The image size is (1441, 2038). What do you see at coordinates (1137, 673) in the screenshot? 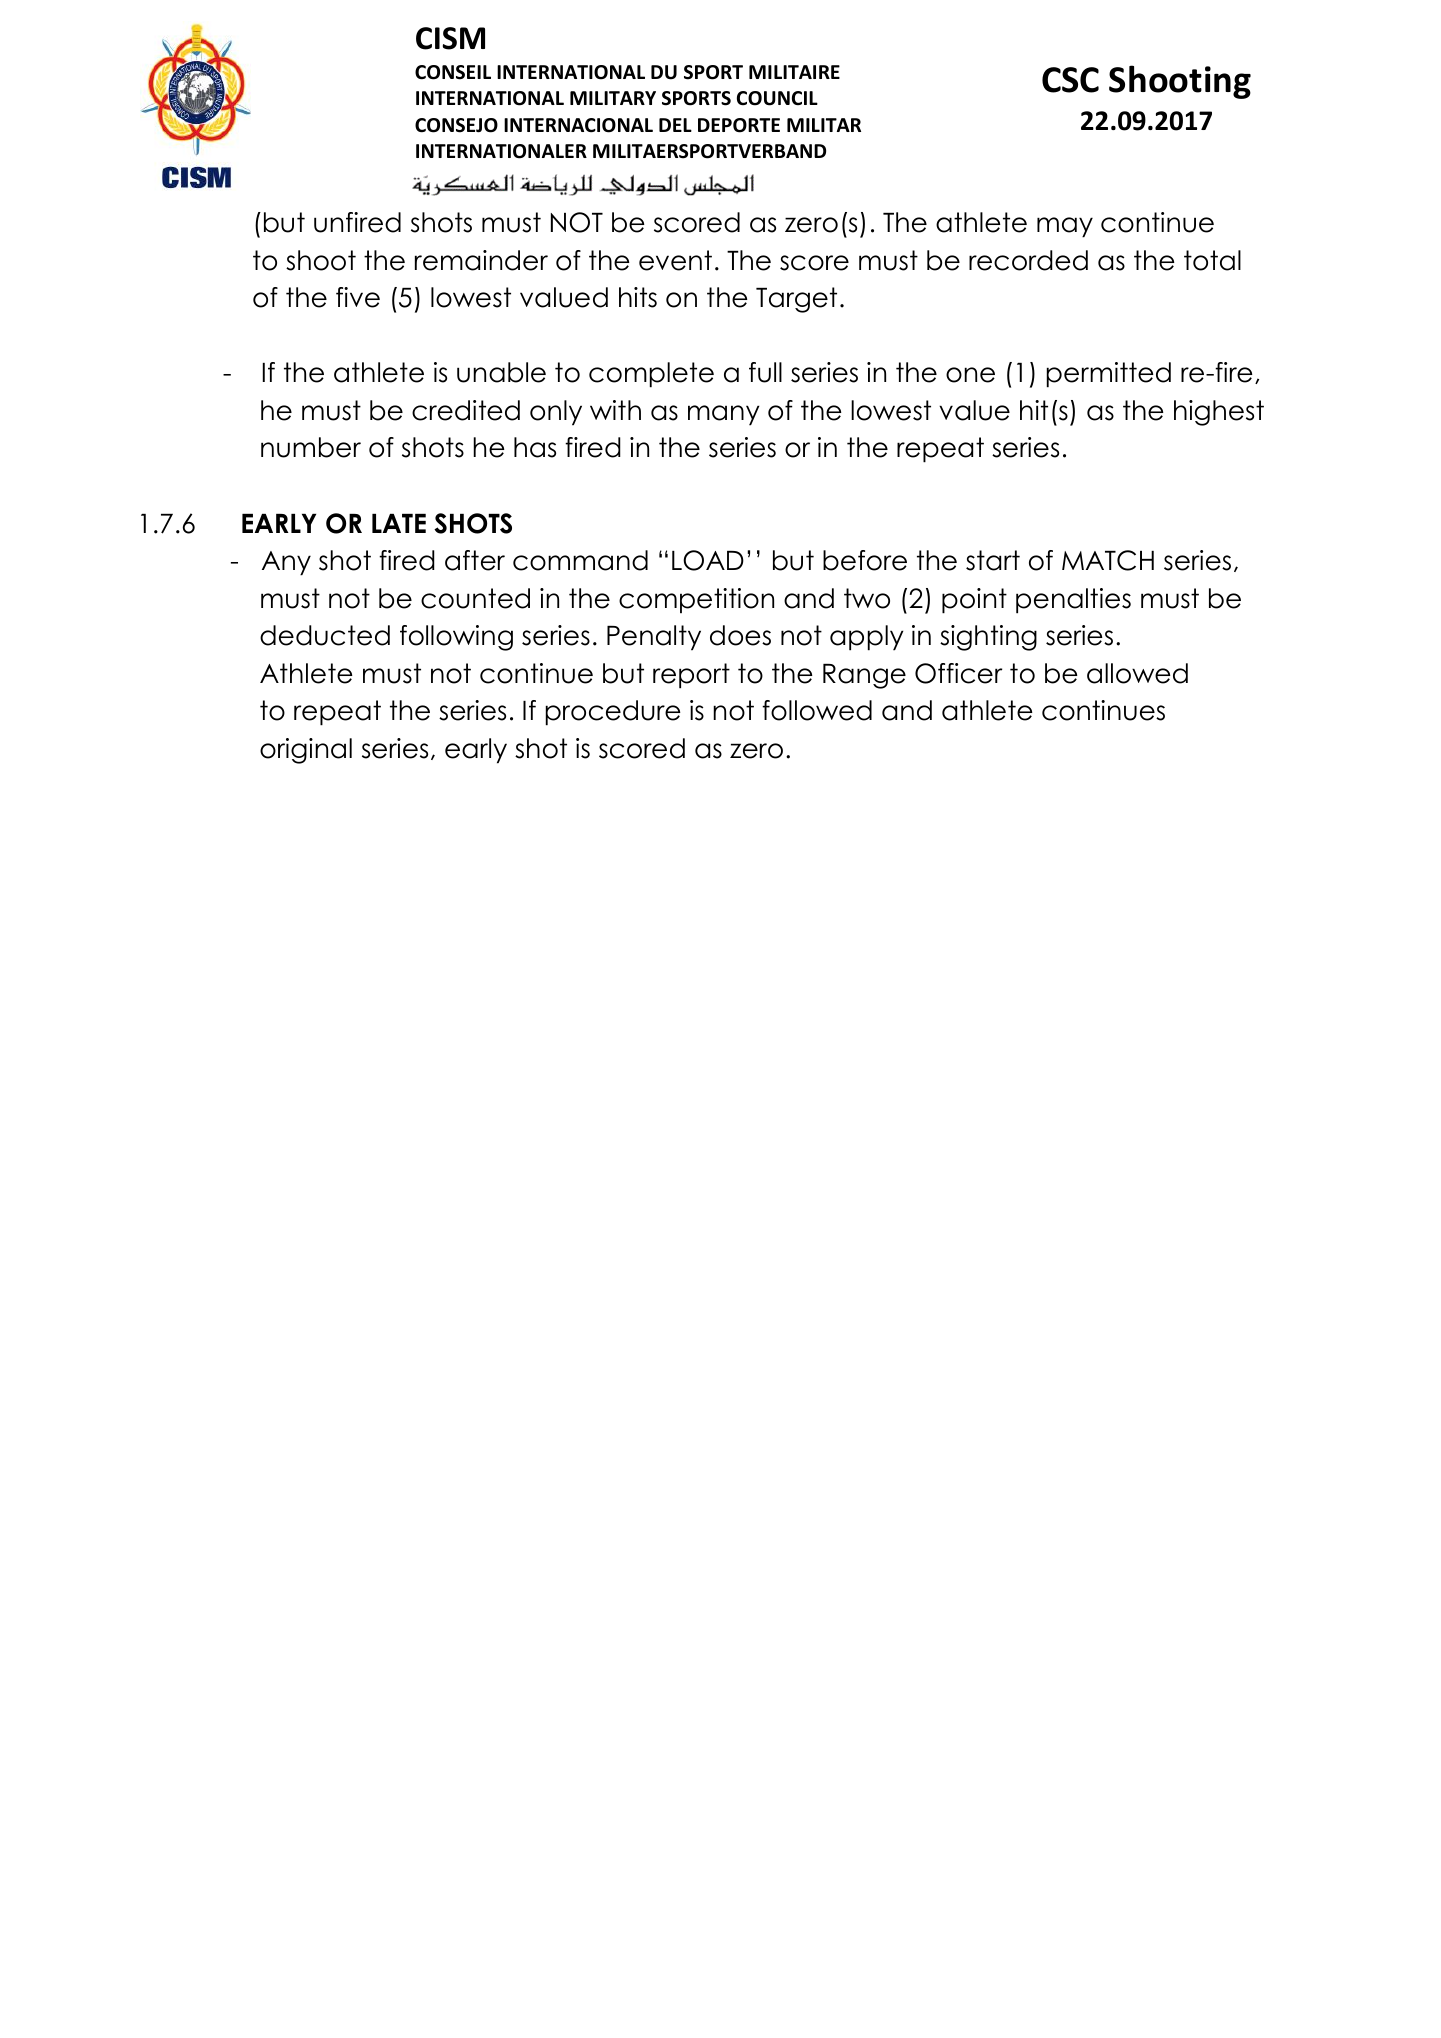
I see `allowed` at bounding box center [1137, 673].
